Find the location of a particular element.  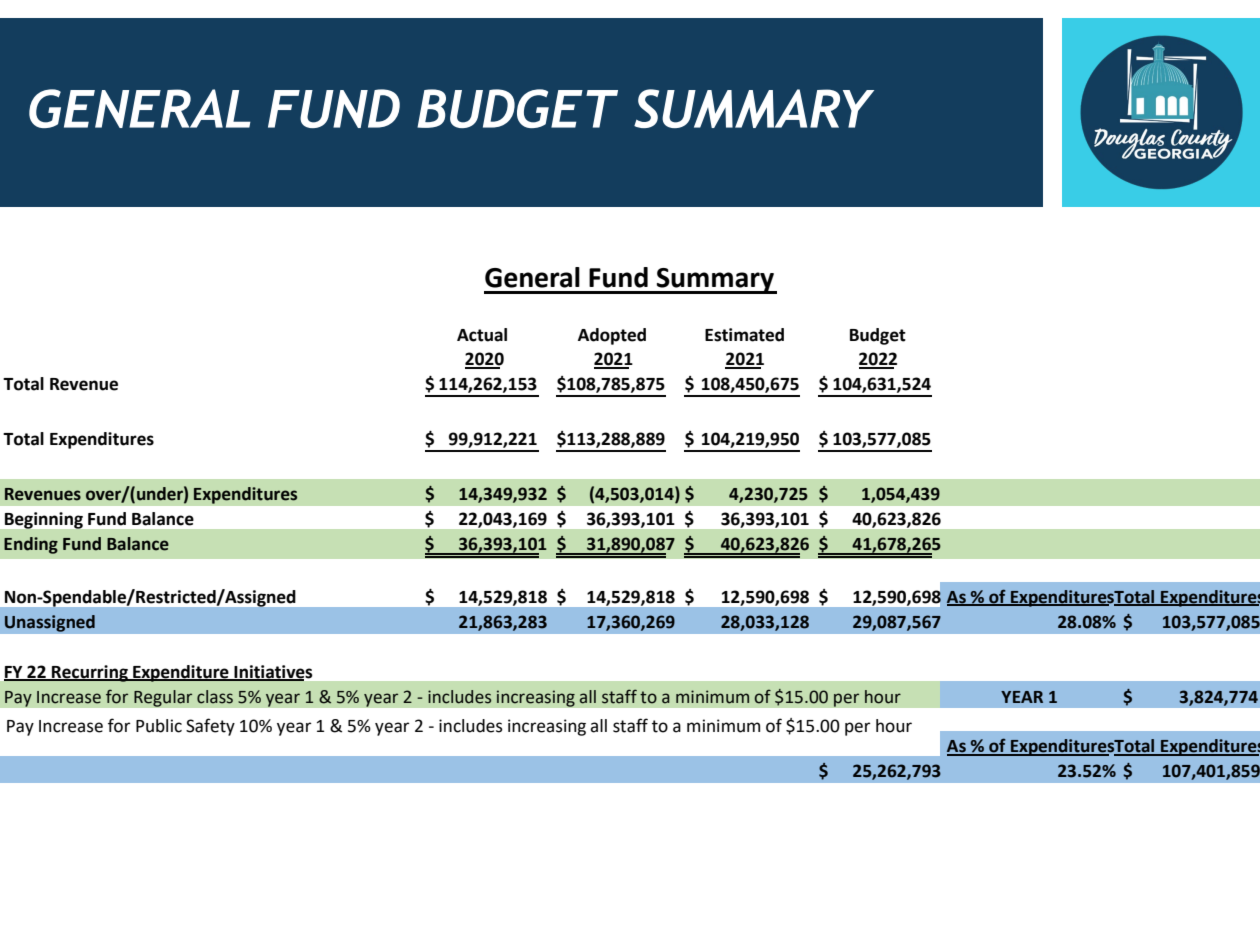

Actual is located at coordinates (482, 335).
